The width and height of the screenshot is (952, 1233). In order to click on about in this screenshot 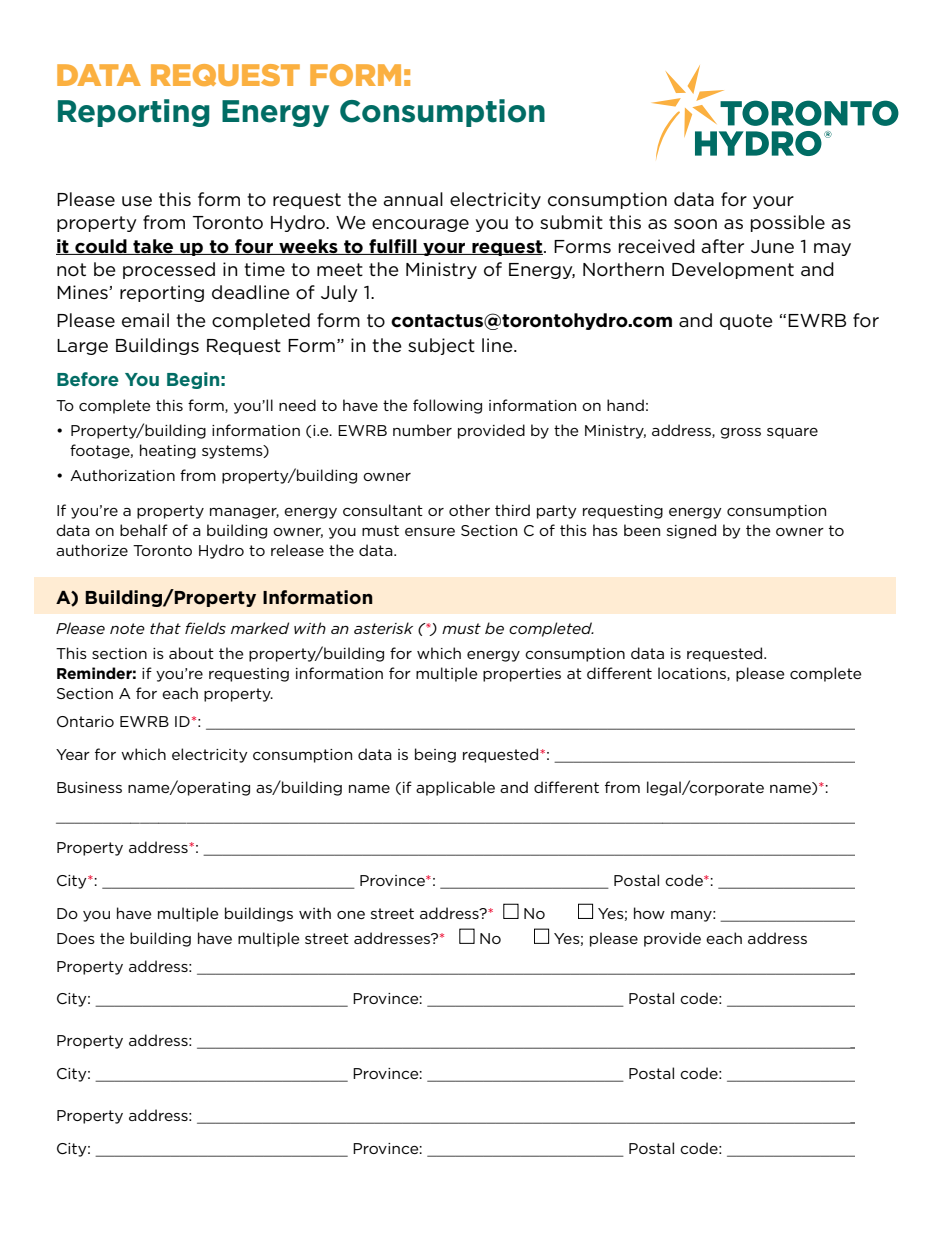, I will do `click(191, 653)`.
